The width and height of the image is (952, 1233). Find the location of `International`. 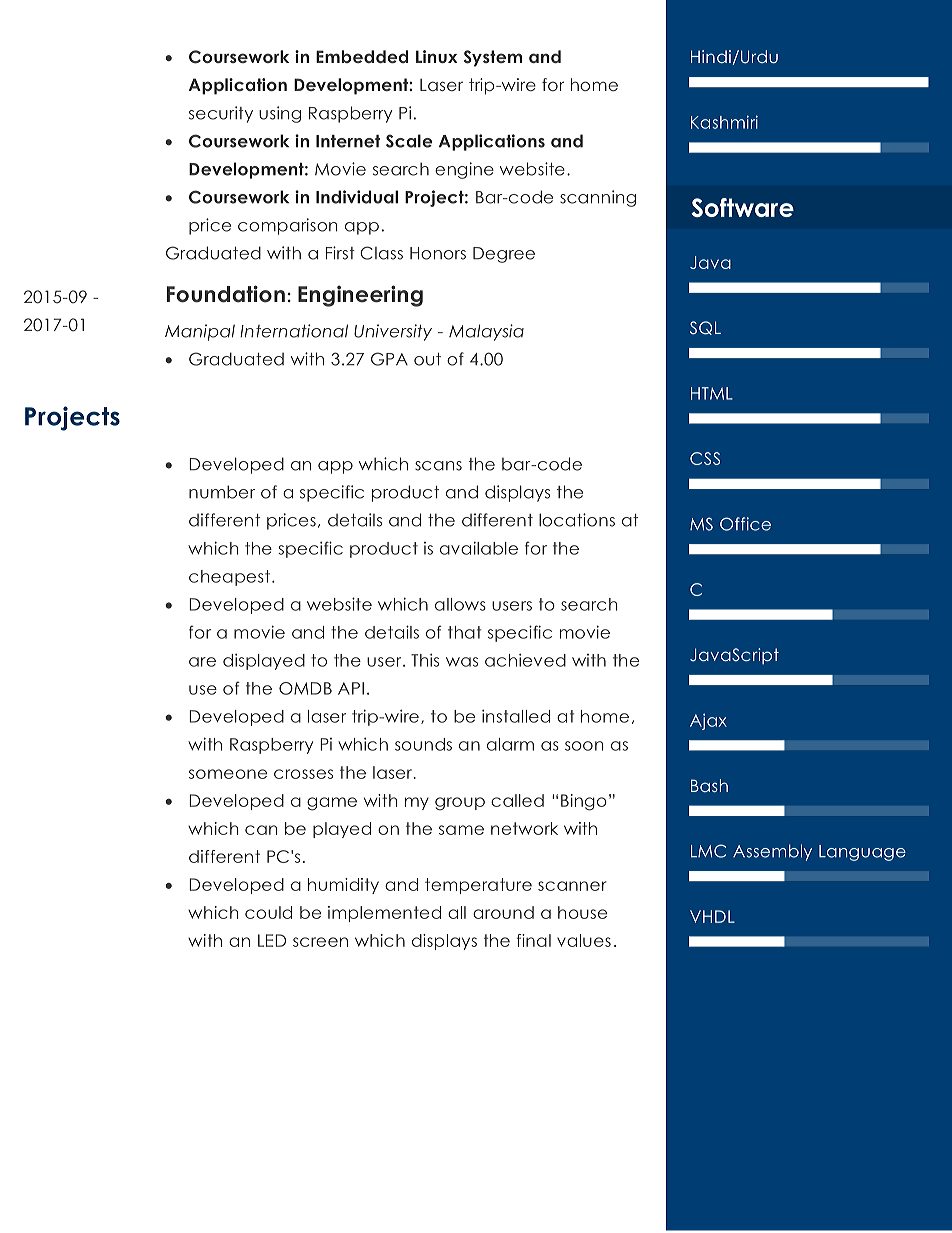

International is located at coordinates (294, 331).
